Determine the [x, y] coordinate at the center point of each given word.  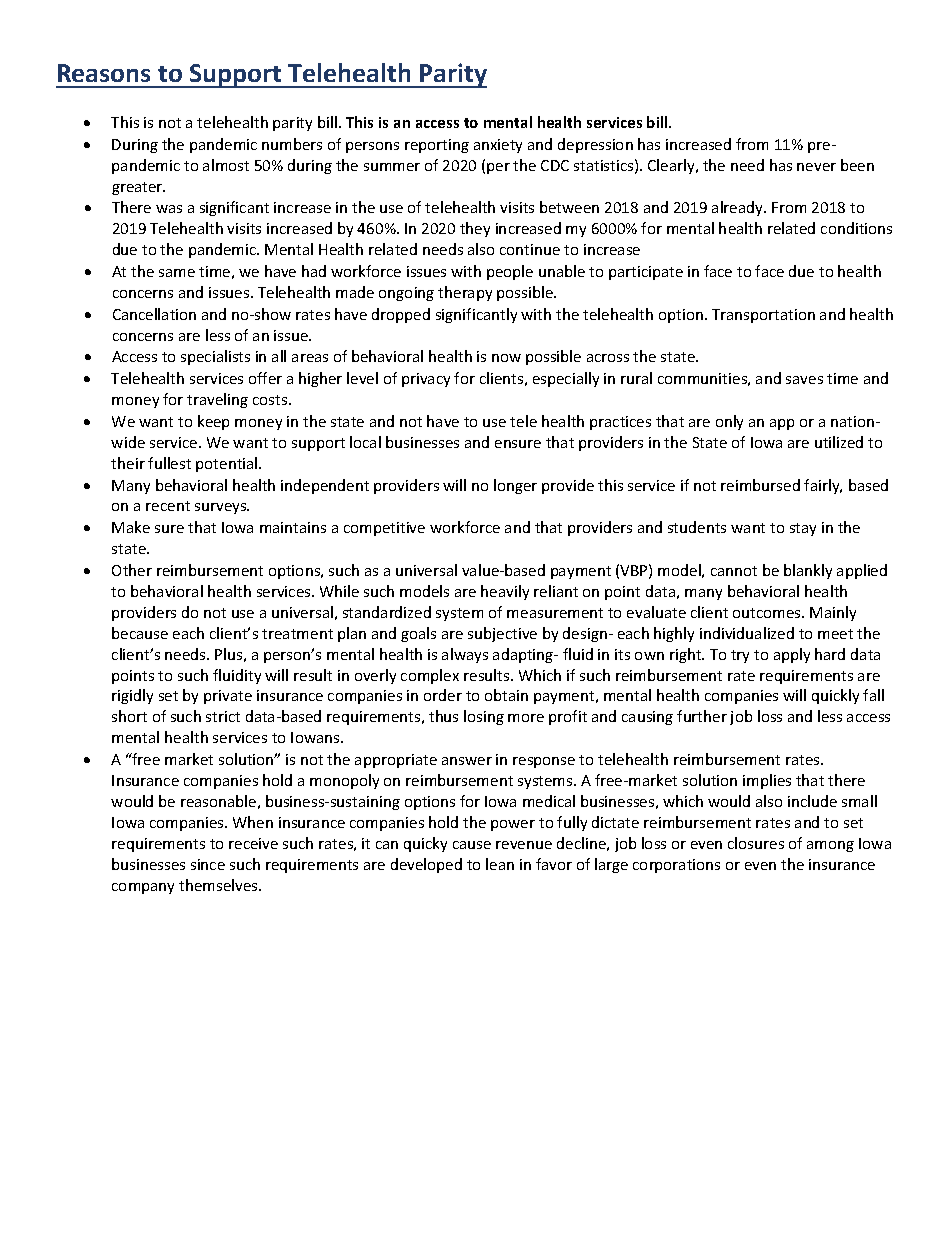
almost [226, 165]
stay [803, 529]
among [830, 846]
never [816, 167]
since [208, 864]
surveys [222, 508]
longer [515, 486]
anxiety [498, 146]
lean [500, 864]
